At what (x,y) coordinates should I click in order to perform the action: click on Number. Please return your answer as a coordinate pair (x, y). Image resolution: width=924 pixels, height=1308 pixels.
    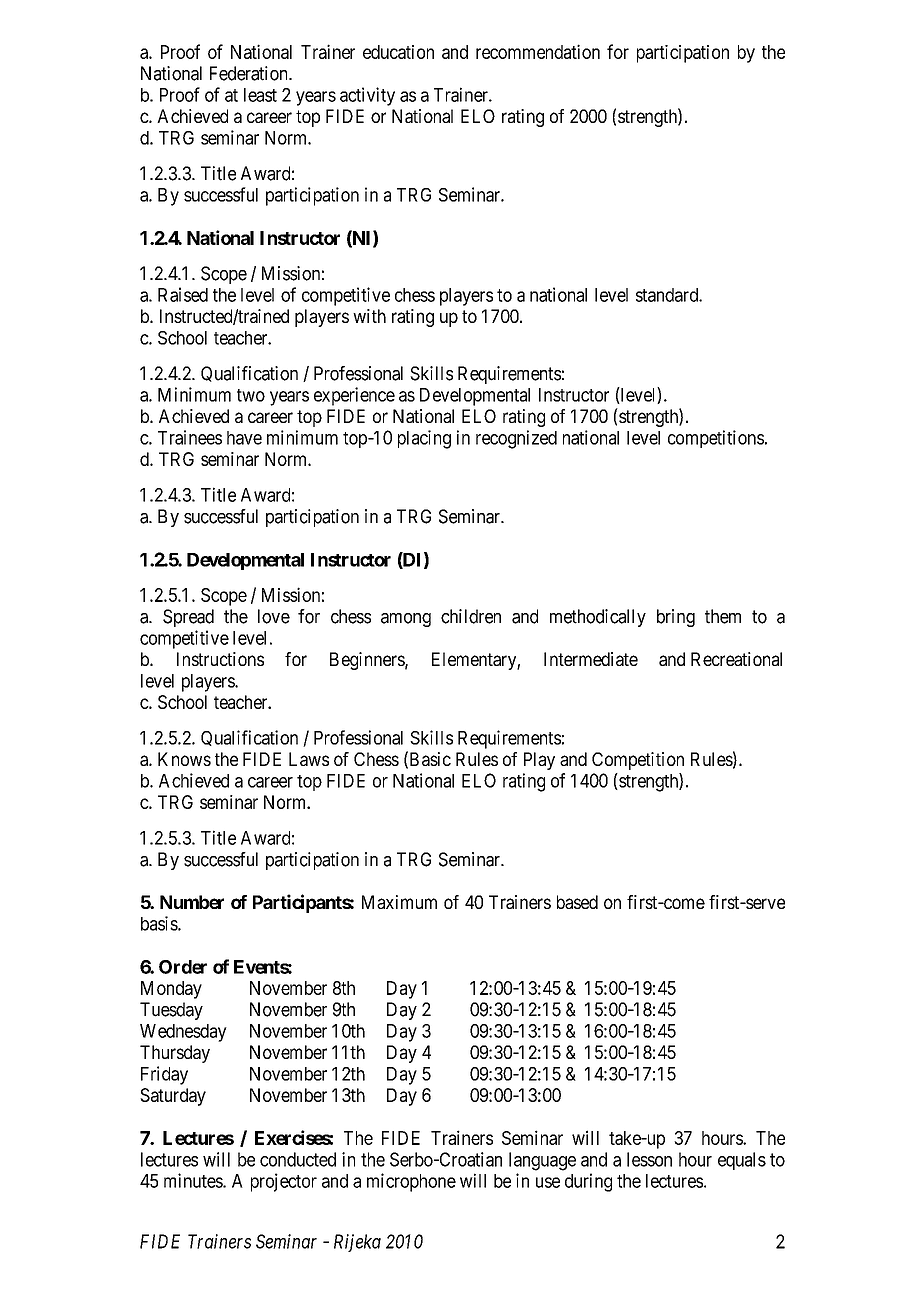
    Looking at the image, I should click on (192, 902).
